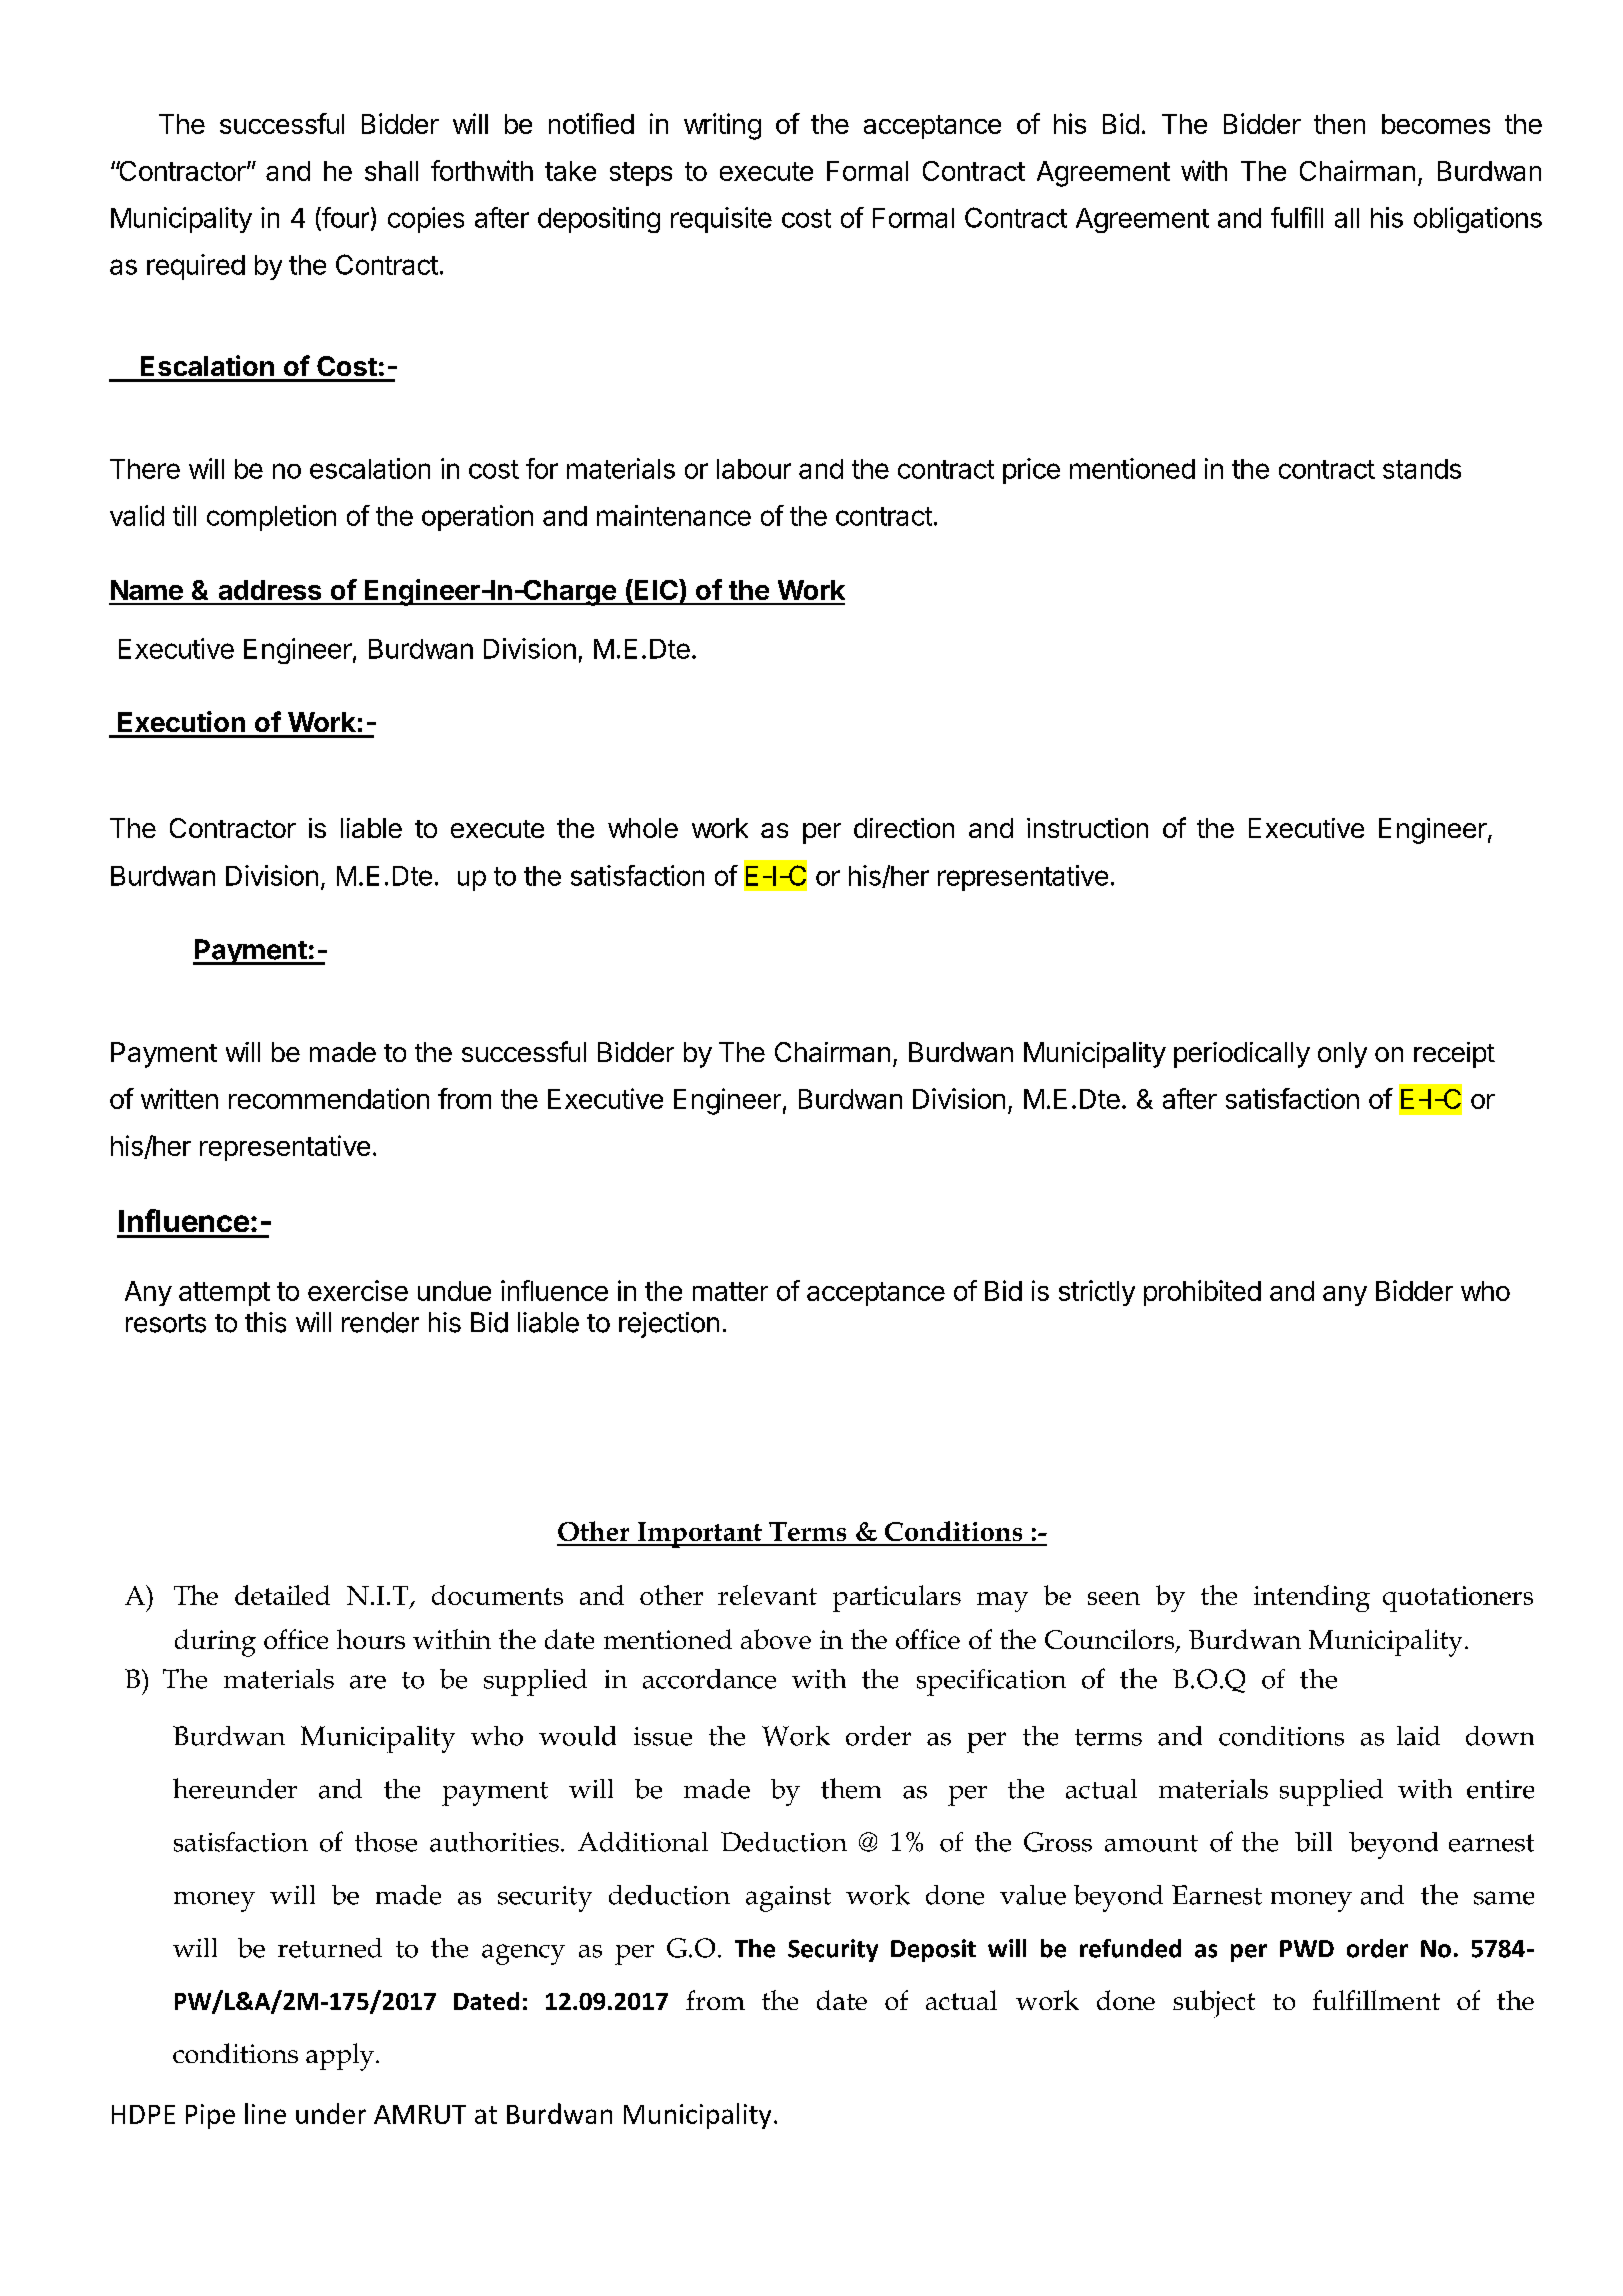 The width and height of the screenshot is (1623, 2296). Describe the element at coordinates (329, 1098) in the screenshot. I see `recommendation` at that location.
